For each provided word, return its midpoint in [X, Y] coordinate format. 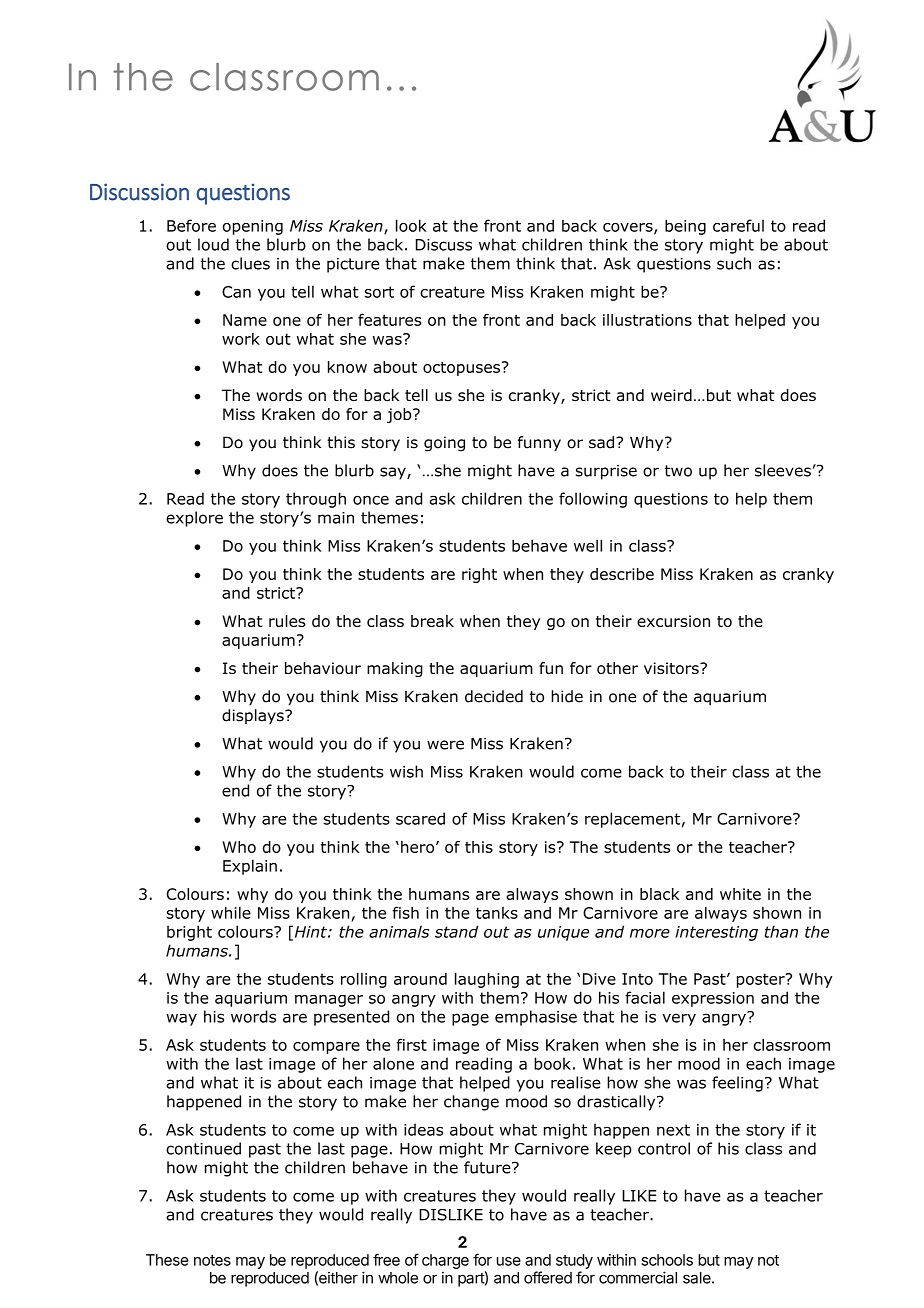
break [432, 621]
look [411, 225]
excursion [673, 621]
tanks [497, 913]
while [231, 912]
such [734, 263]
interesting [717, 933]
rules [287, 621]
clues [250, 263]
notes [212, 1260]
